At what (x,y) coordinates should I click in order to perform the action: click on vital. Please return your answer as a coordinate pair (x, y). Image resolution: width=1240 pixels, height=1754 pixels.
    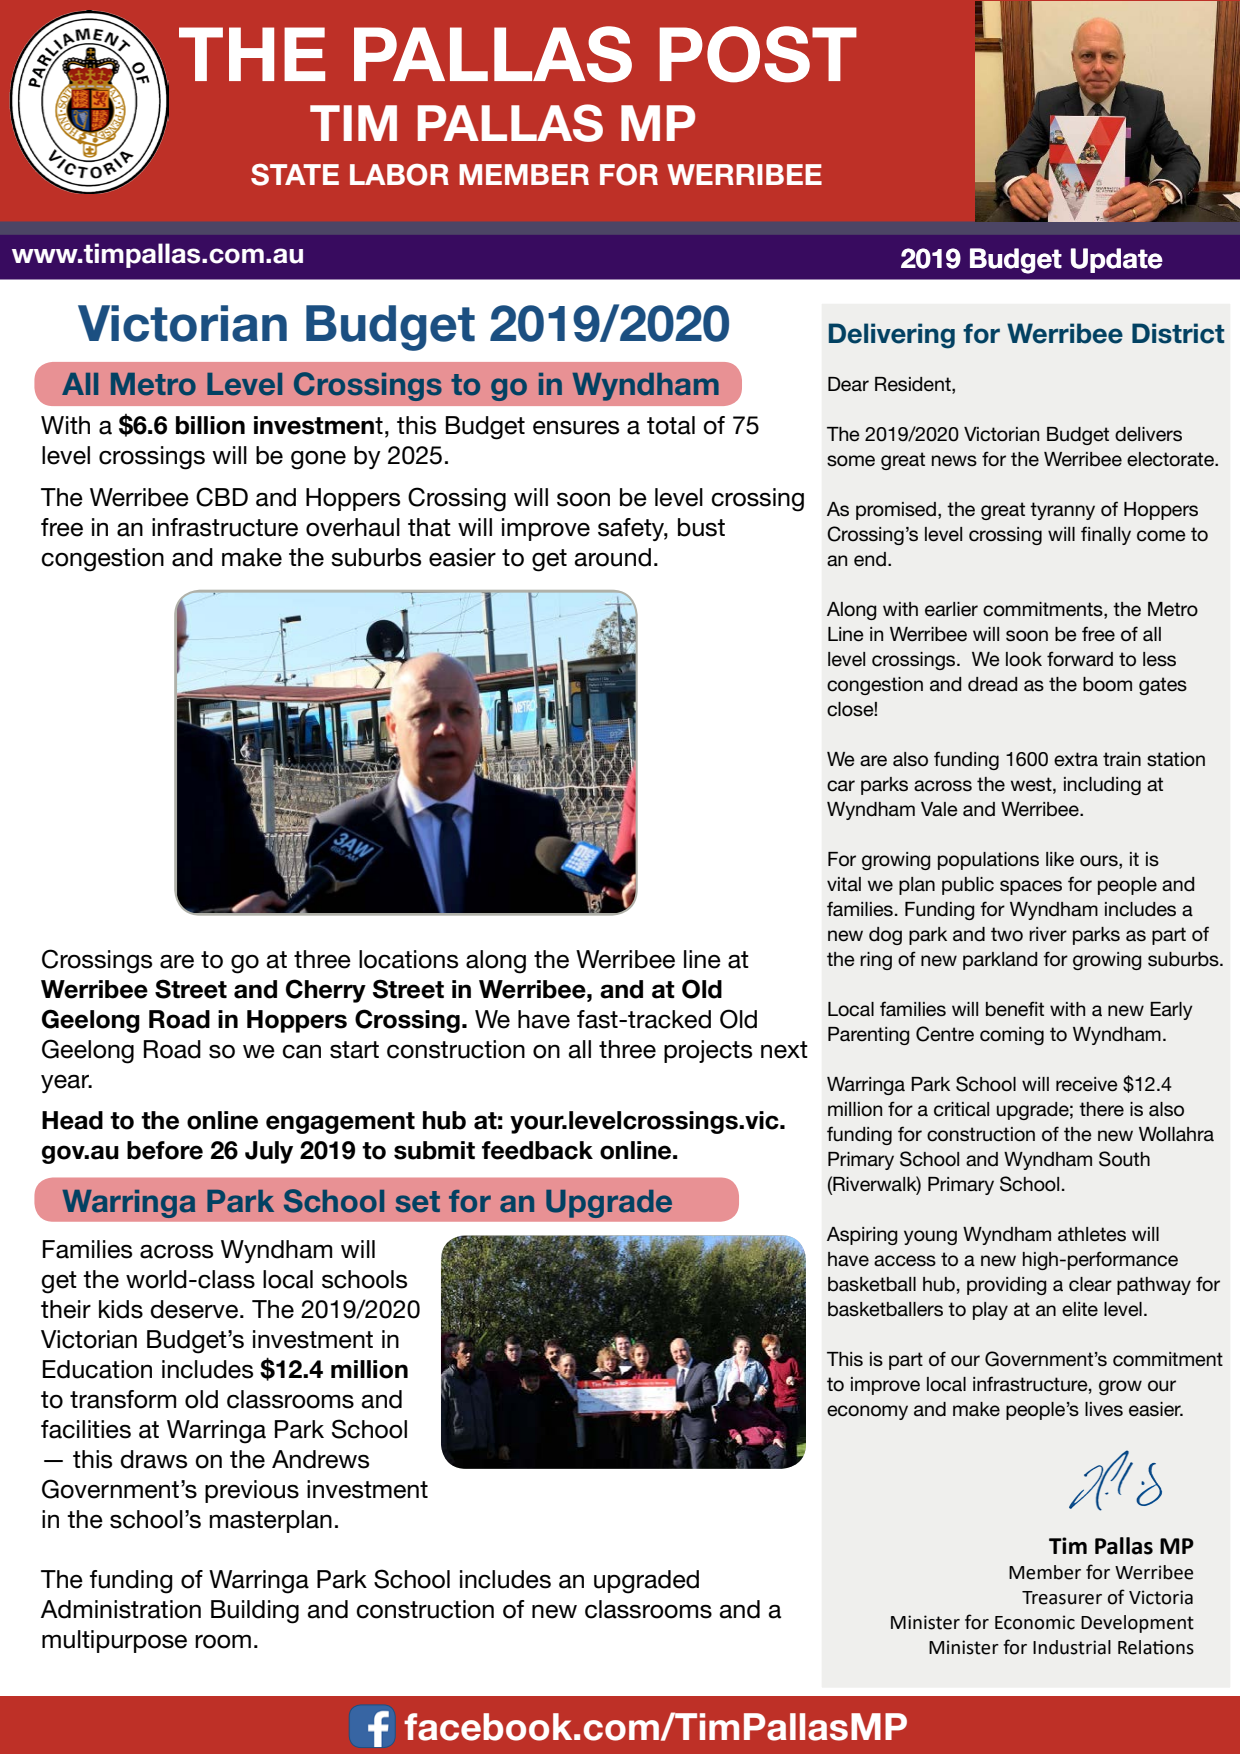
    Looking at the image, I should click on (844, 884).
